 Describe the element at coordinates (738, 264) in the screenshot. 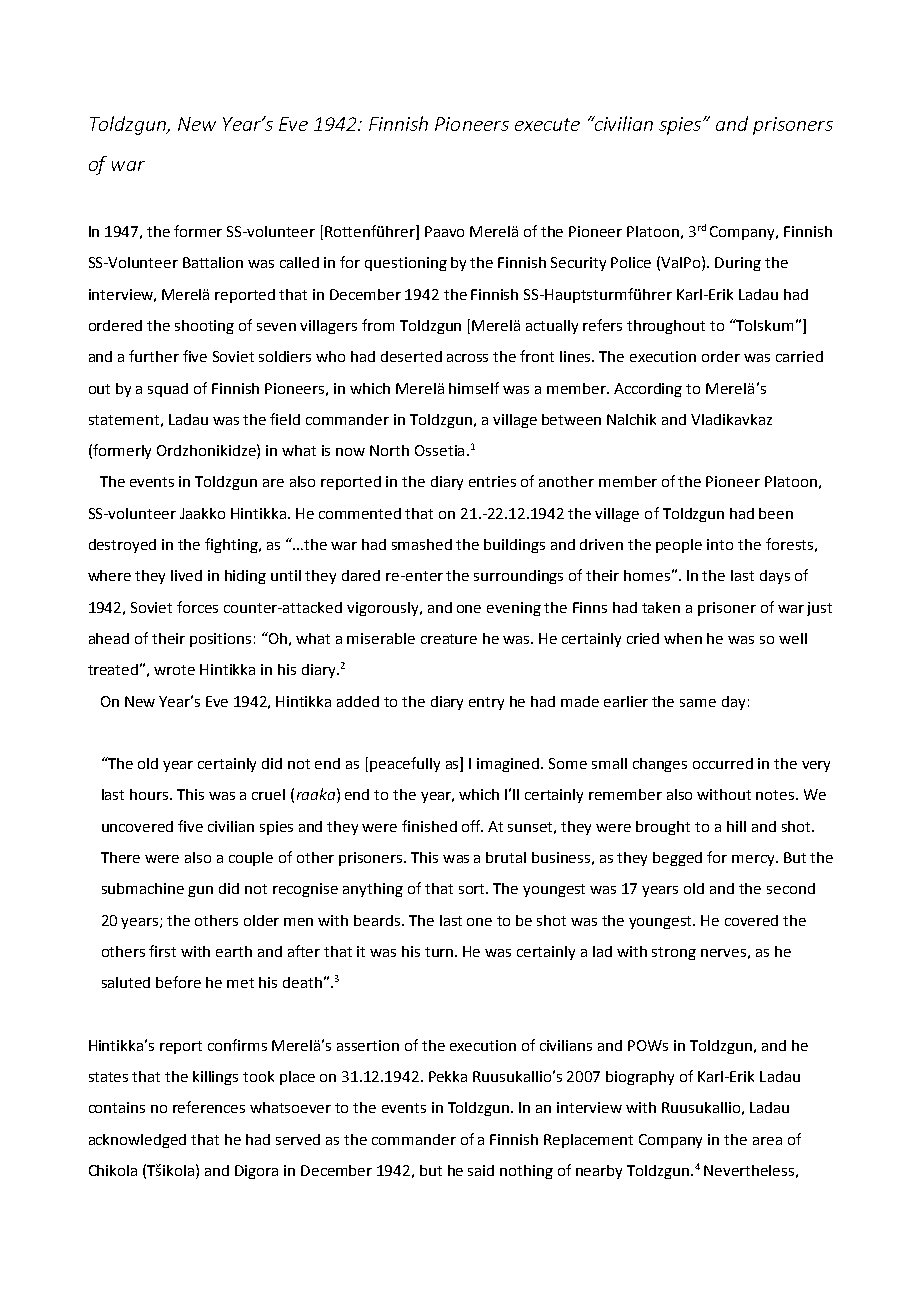

I see `During` at that location.
